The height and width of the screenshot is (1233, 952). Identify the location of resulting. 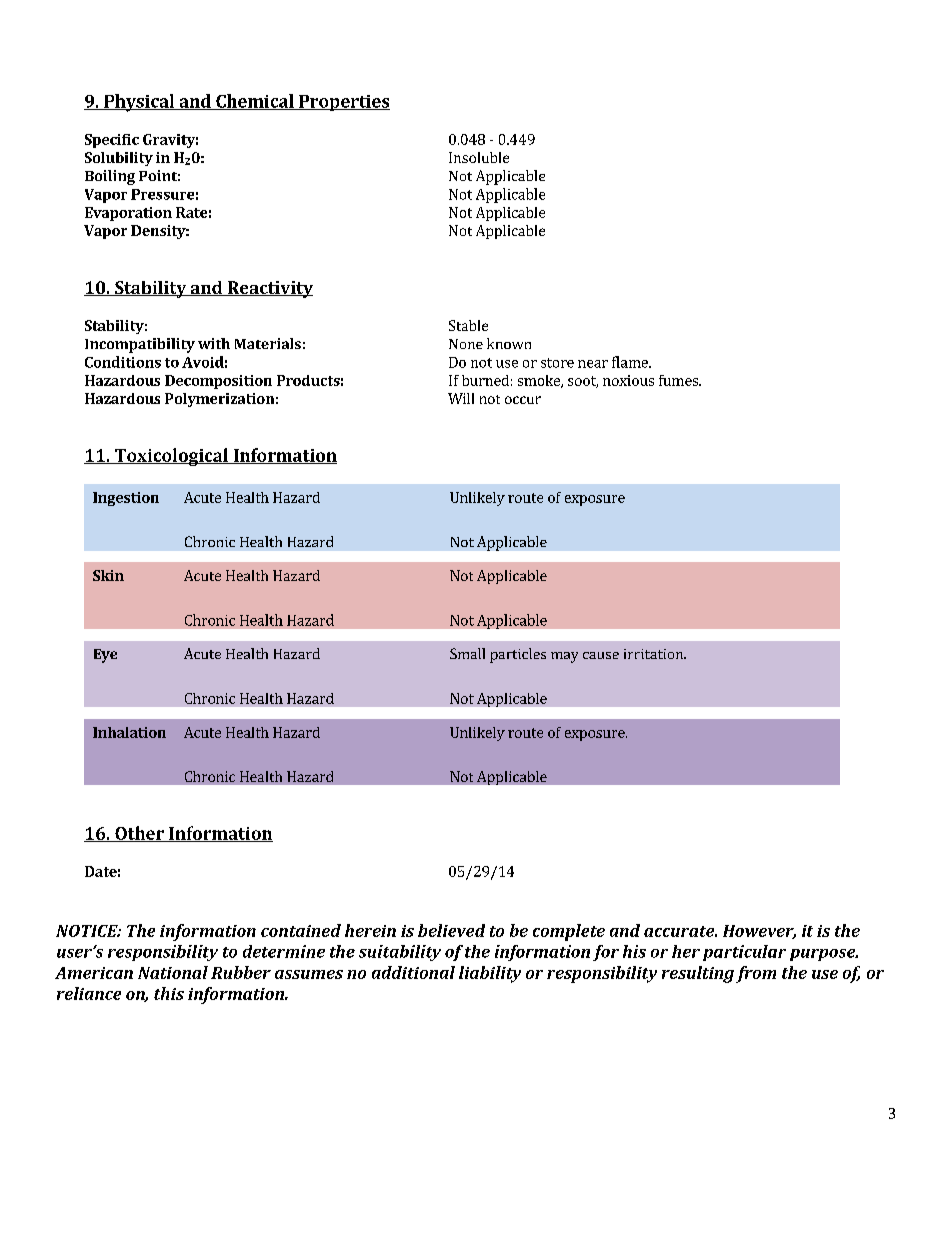
(698, 974).
